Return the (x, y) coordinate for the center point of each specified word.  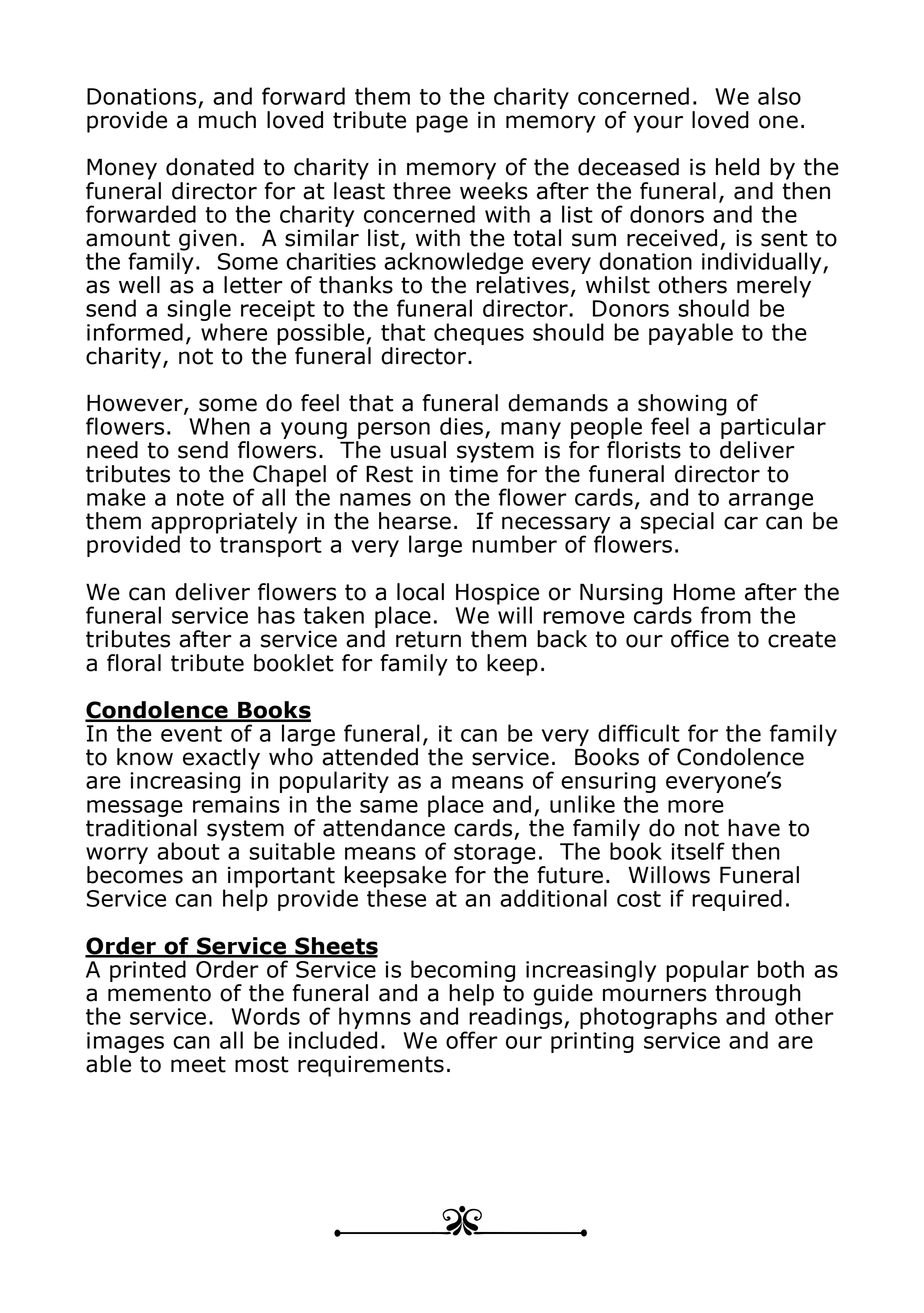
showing (682, 406)
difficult (639, 733)
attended (370, 757)
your (658, 124)
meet (198, 1064)
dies (461, 426)
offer (472, 1040)
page (442, 124)
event (191, 734)
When (219, 426)
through (758, 996)
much (227, 118)
